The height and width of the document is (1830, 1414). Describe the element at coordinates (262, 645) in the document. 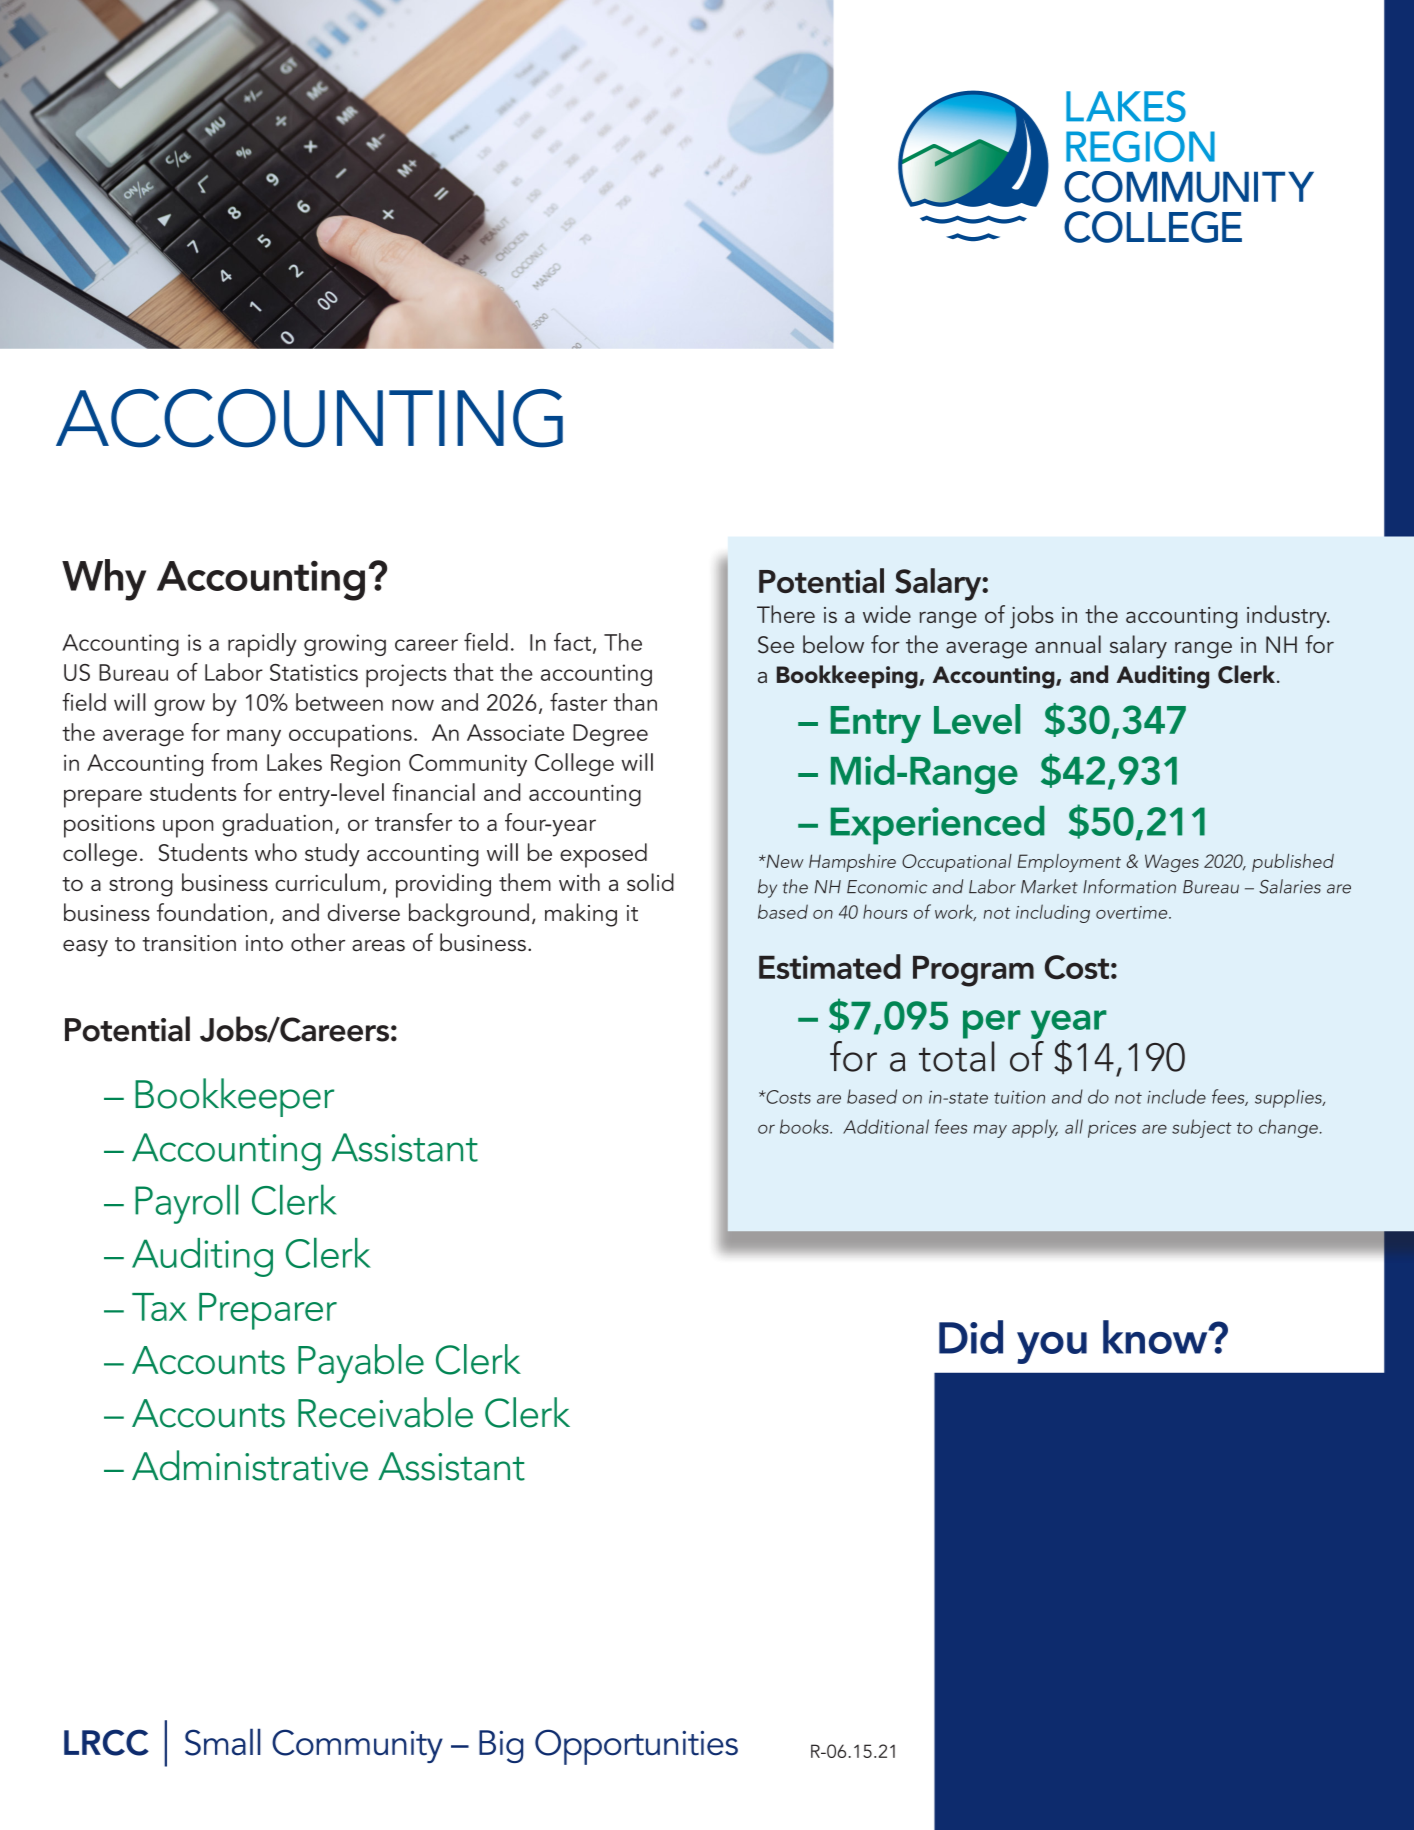

I see `rapidly` at that location.
